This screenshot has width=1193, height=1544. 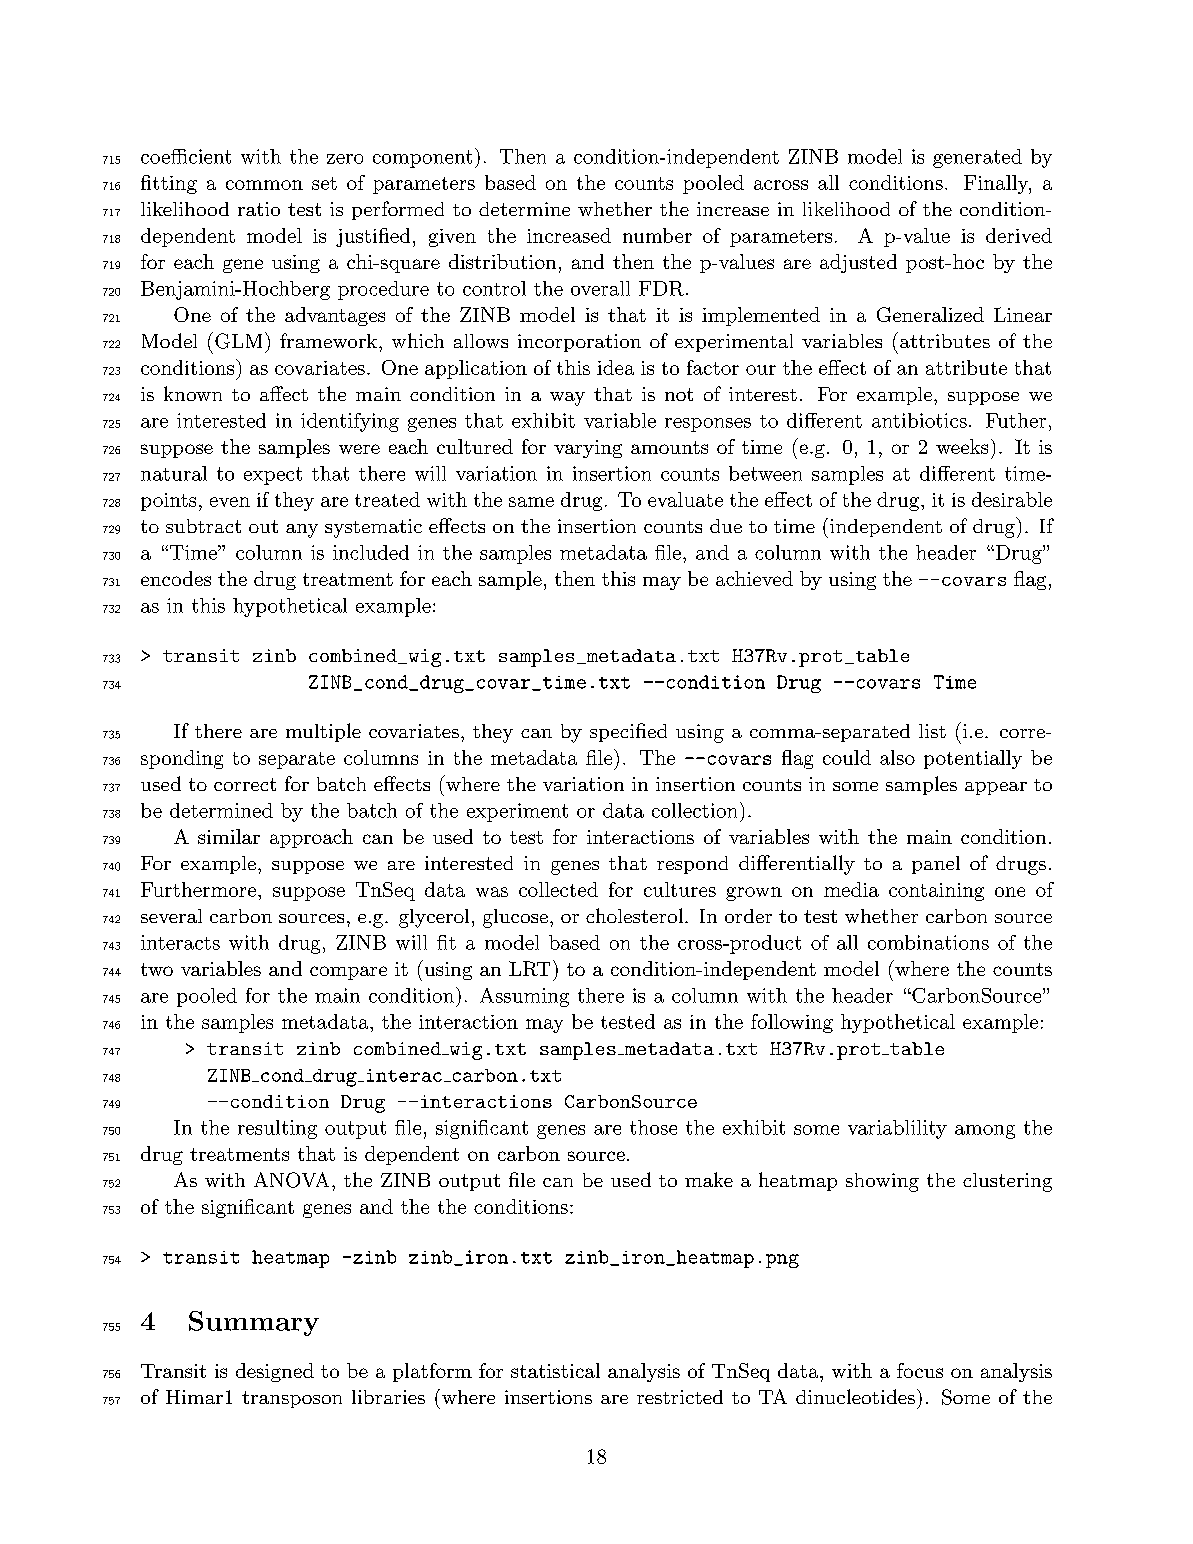 What do you see at coordinates (264, 185) in the screenshot?
I see `common` at bounding box center [264, 185].
